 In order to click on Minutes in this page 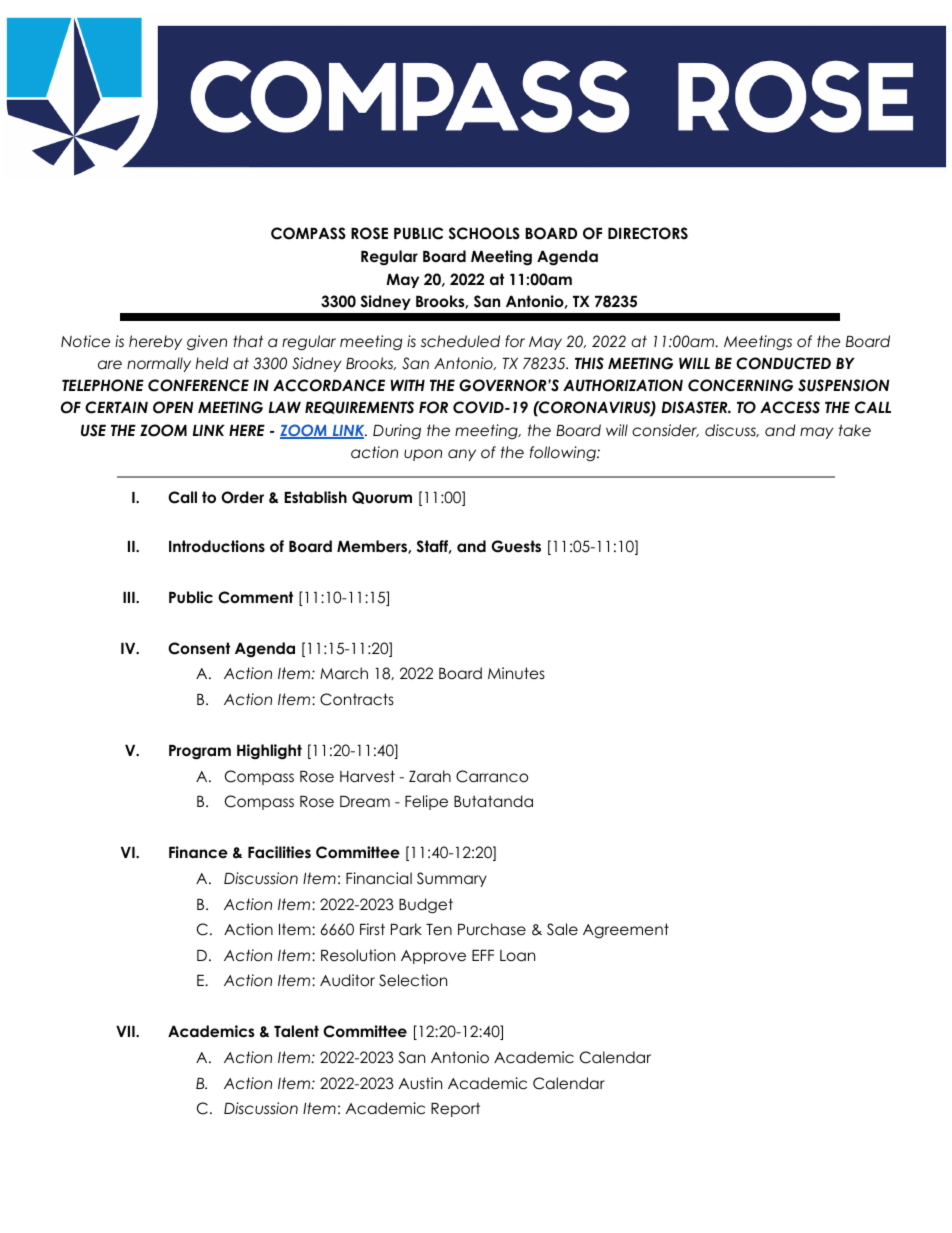, I will do `click(516, 673)`.
